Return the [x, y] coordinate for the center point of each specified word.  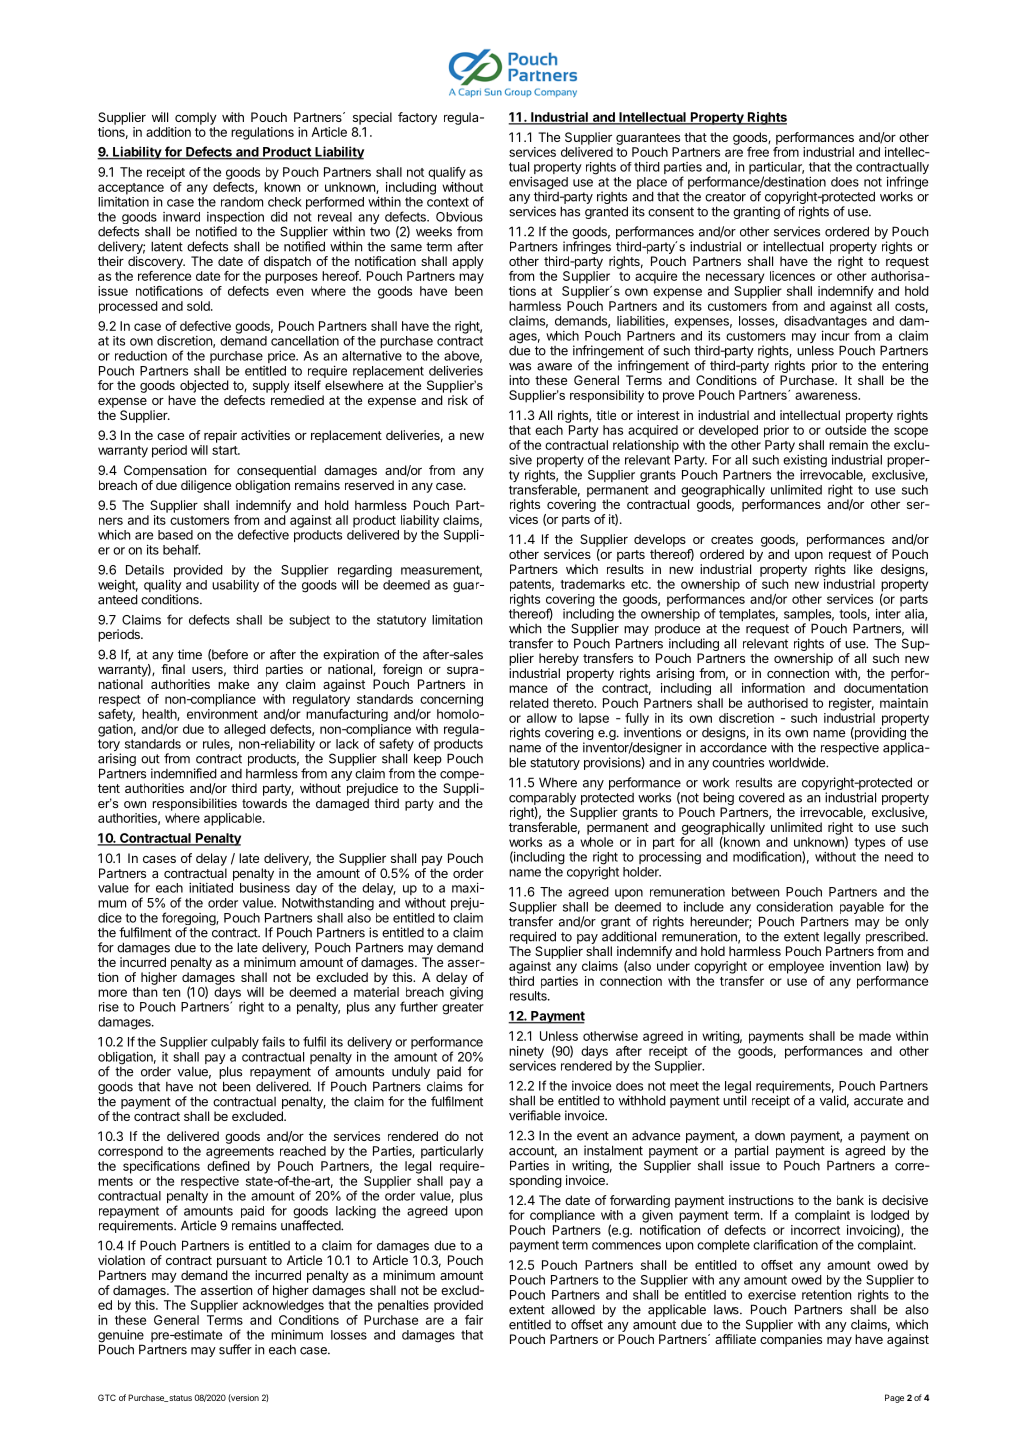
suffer [235, 1349]
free [758, 152]
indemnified [184, 773]
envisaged [538, 184]
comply [196, 118]
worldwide [798, 762]
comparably [542, 799]
